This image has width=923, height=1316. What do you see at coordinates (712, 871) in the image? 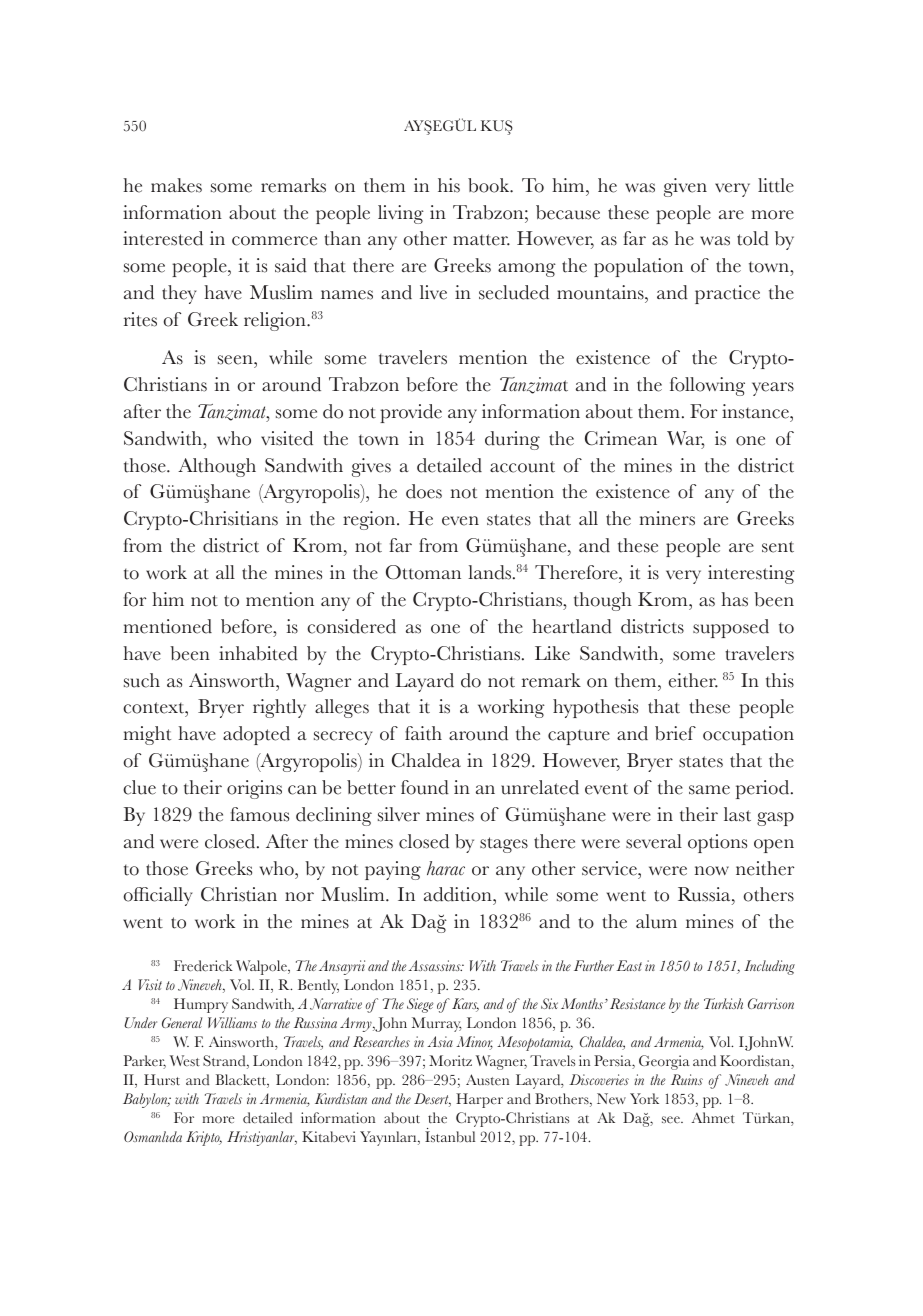
I see `now` at bounding box center [712, 871].
